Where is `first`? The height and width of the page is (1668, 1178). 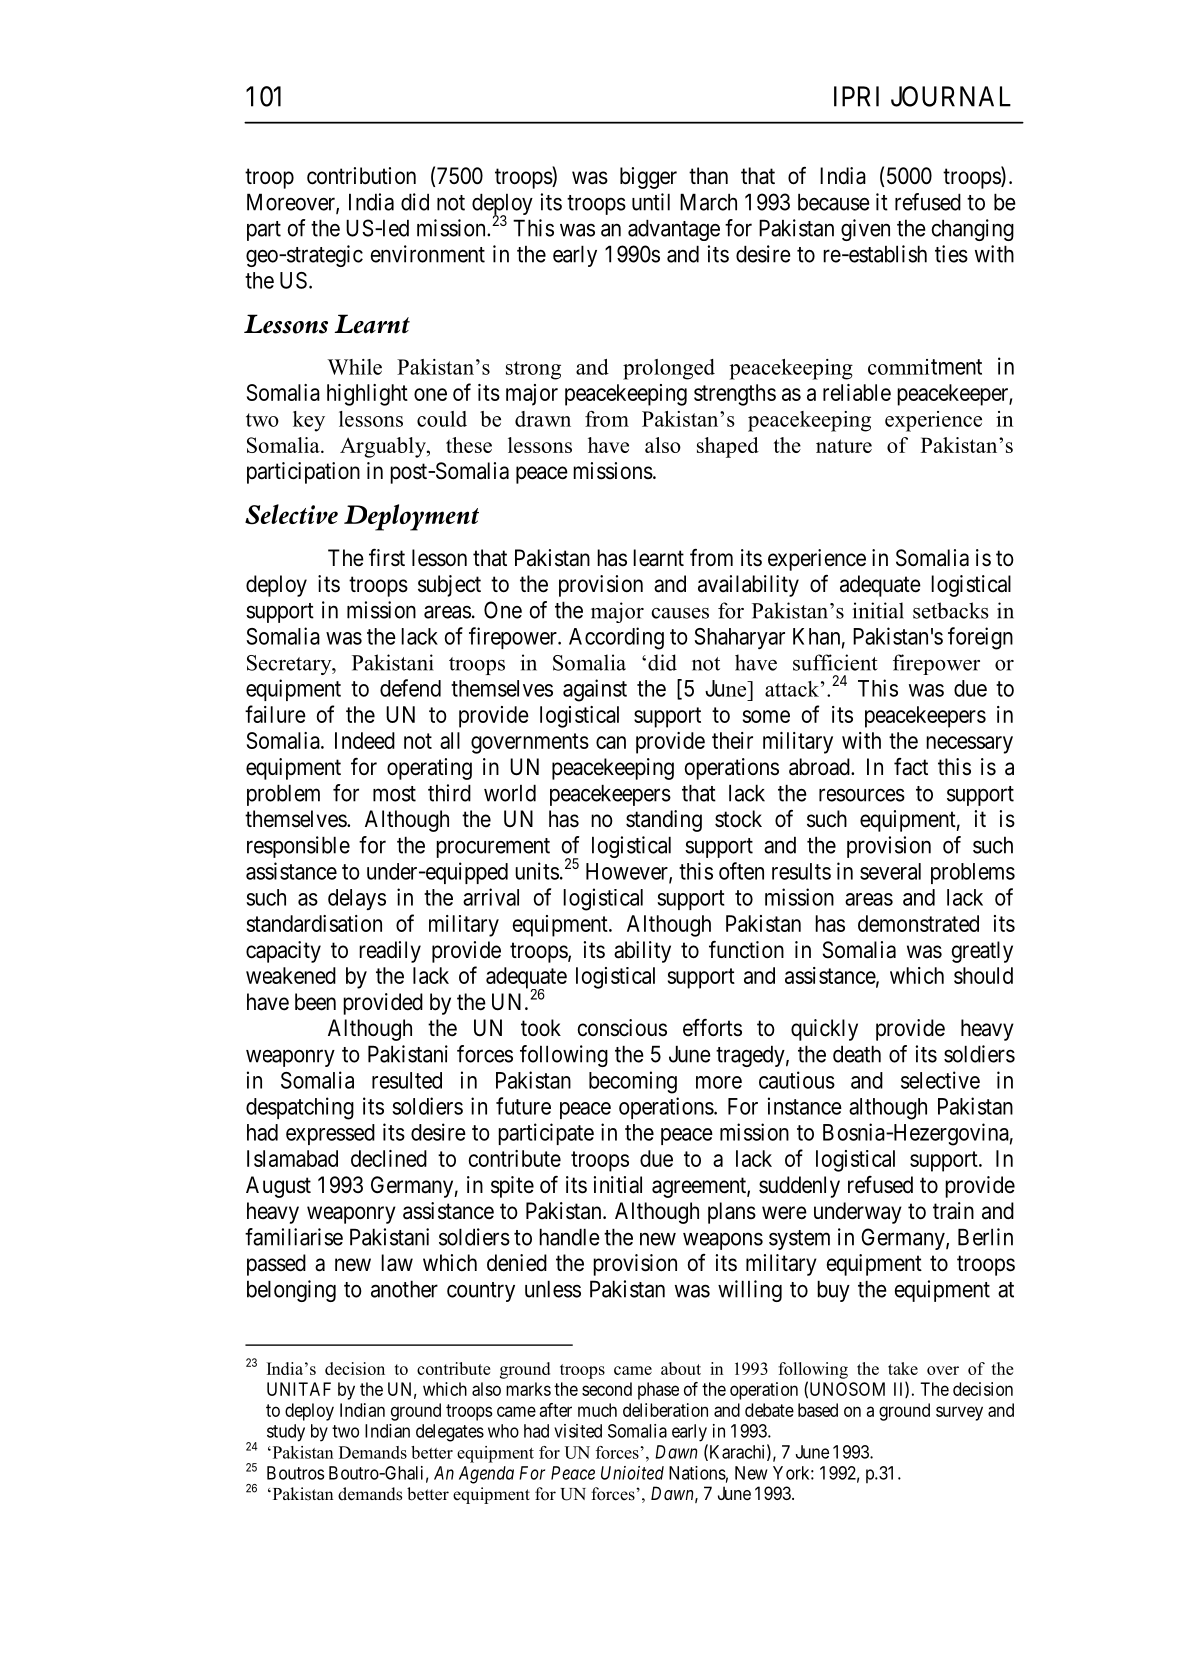
first is located at coordinates (387, 557).
